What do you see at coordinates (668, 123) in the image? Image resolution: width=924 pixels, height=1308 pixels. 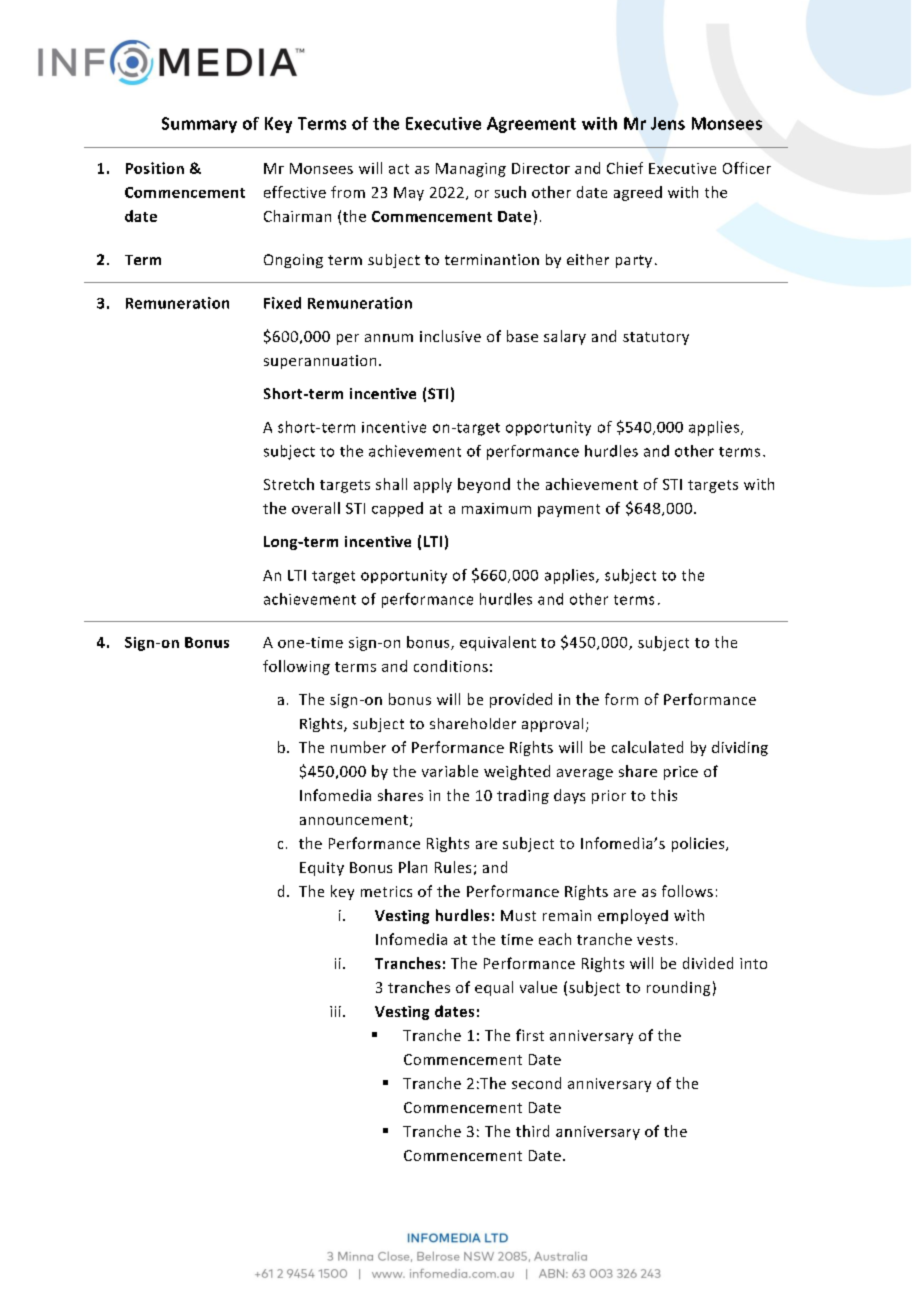 I see `Jens` at bounding box center [668, 123].
